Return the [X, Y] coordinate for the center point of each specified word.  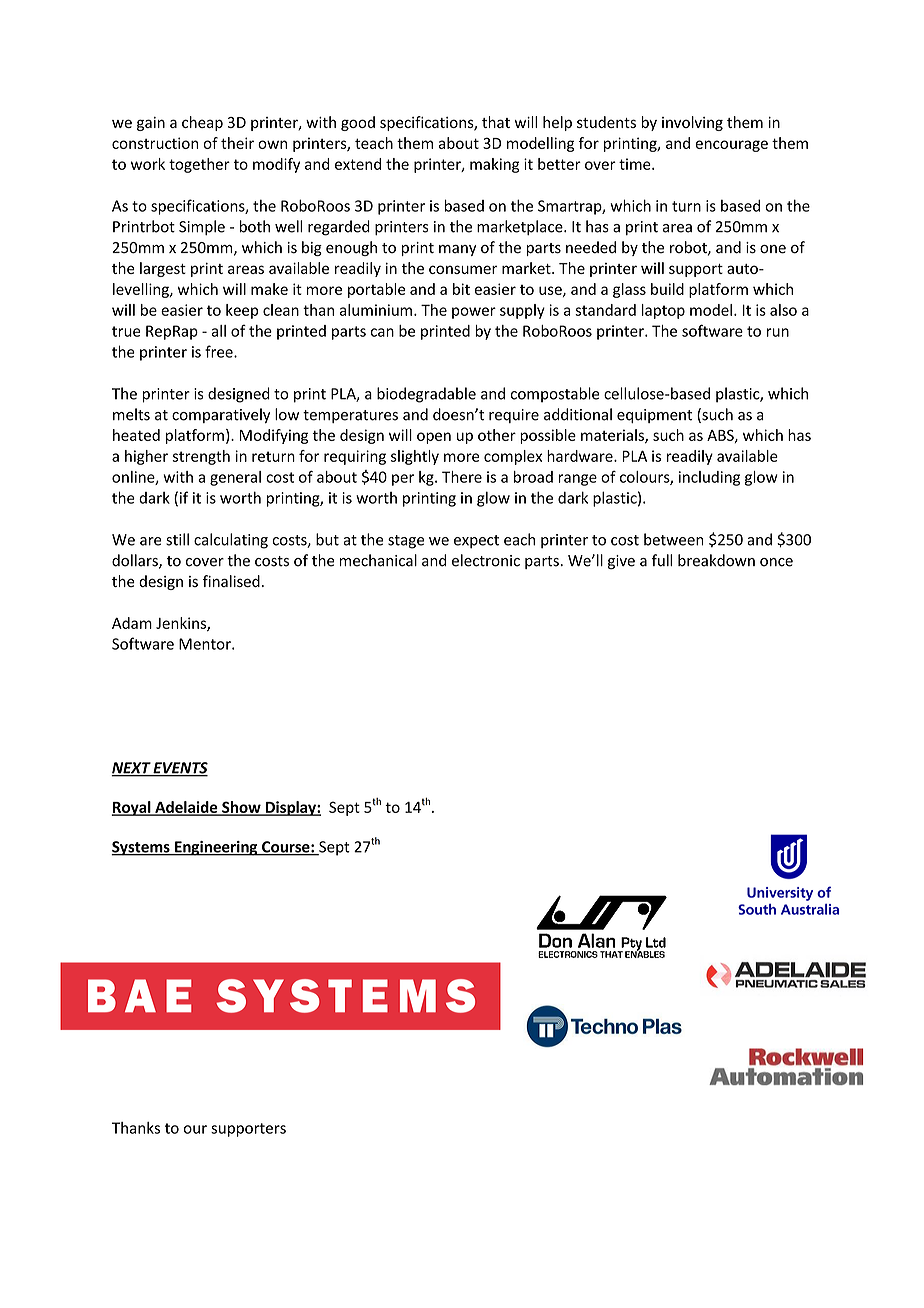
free [220, 351]
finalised [231, 581]
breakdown [716, 560]
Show [241, 808]
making [494, 165]
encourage [731, 146]
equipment [654, 416]
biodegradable [426, 395]
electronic [486, 560]
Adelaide [186, 808]
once [776, 562]
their [237, 143]
